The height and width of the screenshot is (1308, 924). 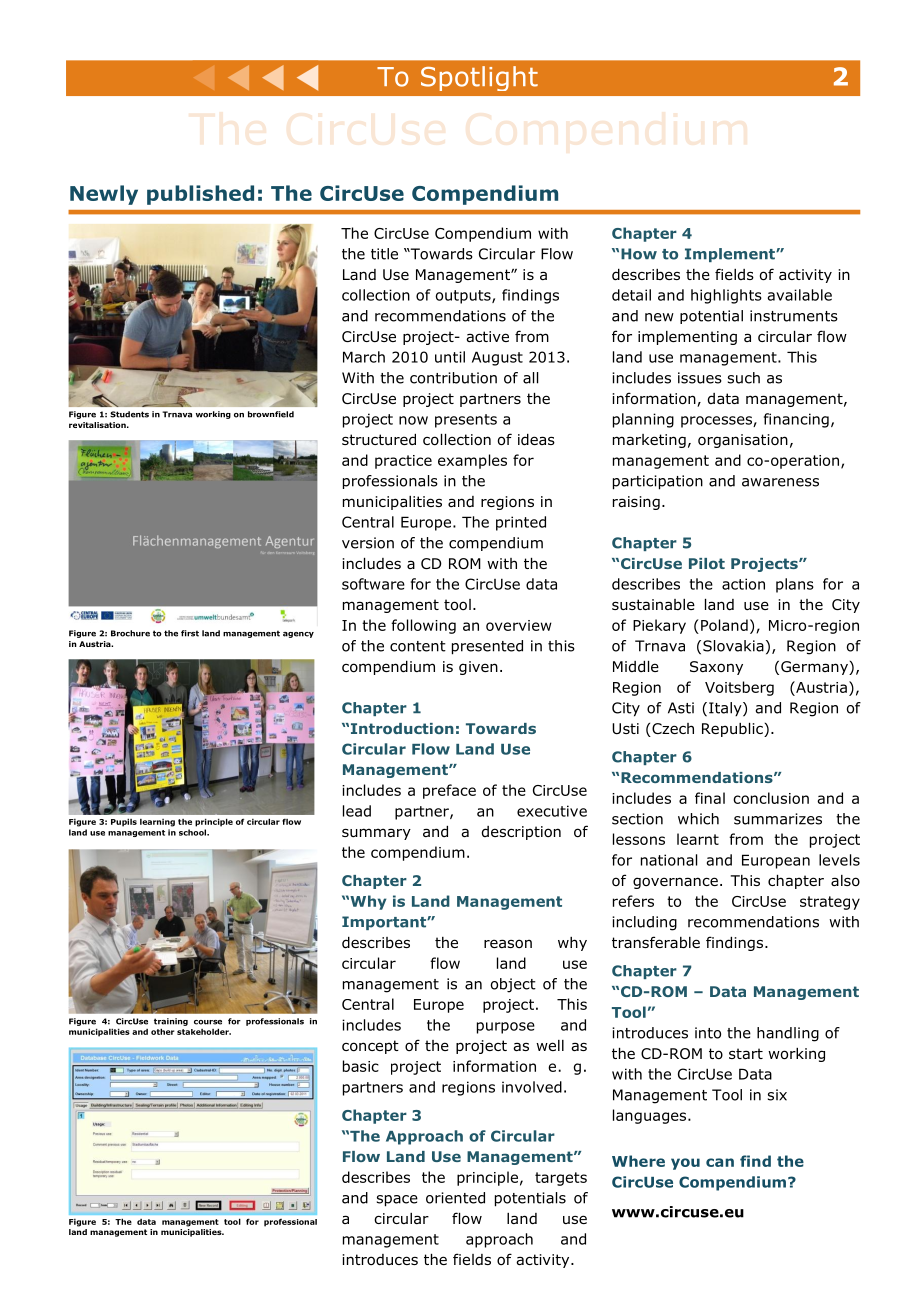 I want to click on published, so click(x=200, y=195).
